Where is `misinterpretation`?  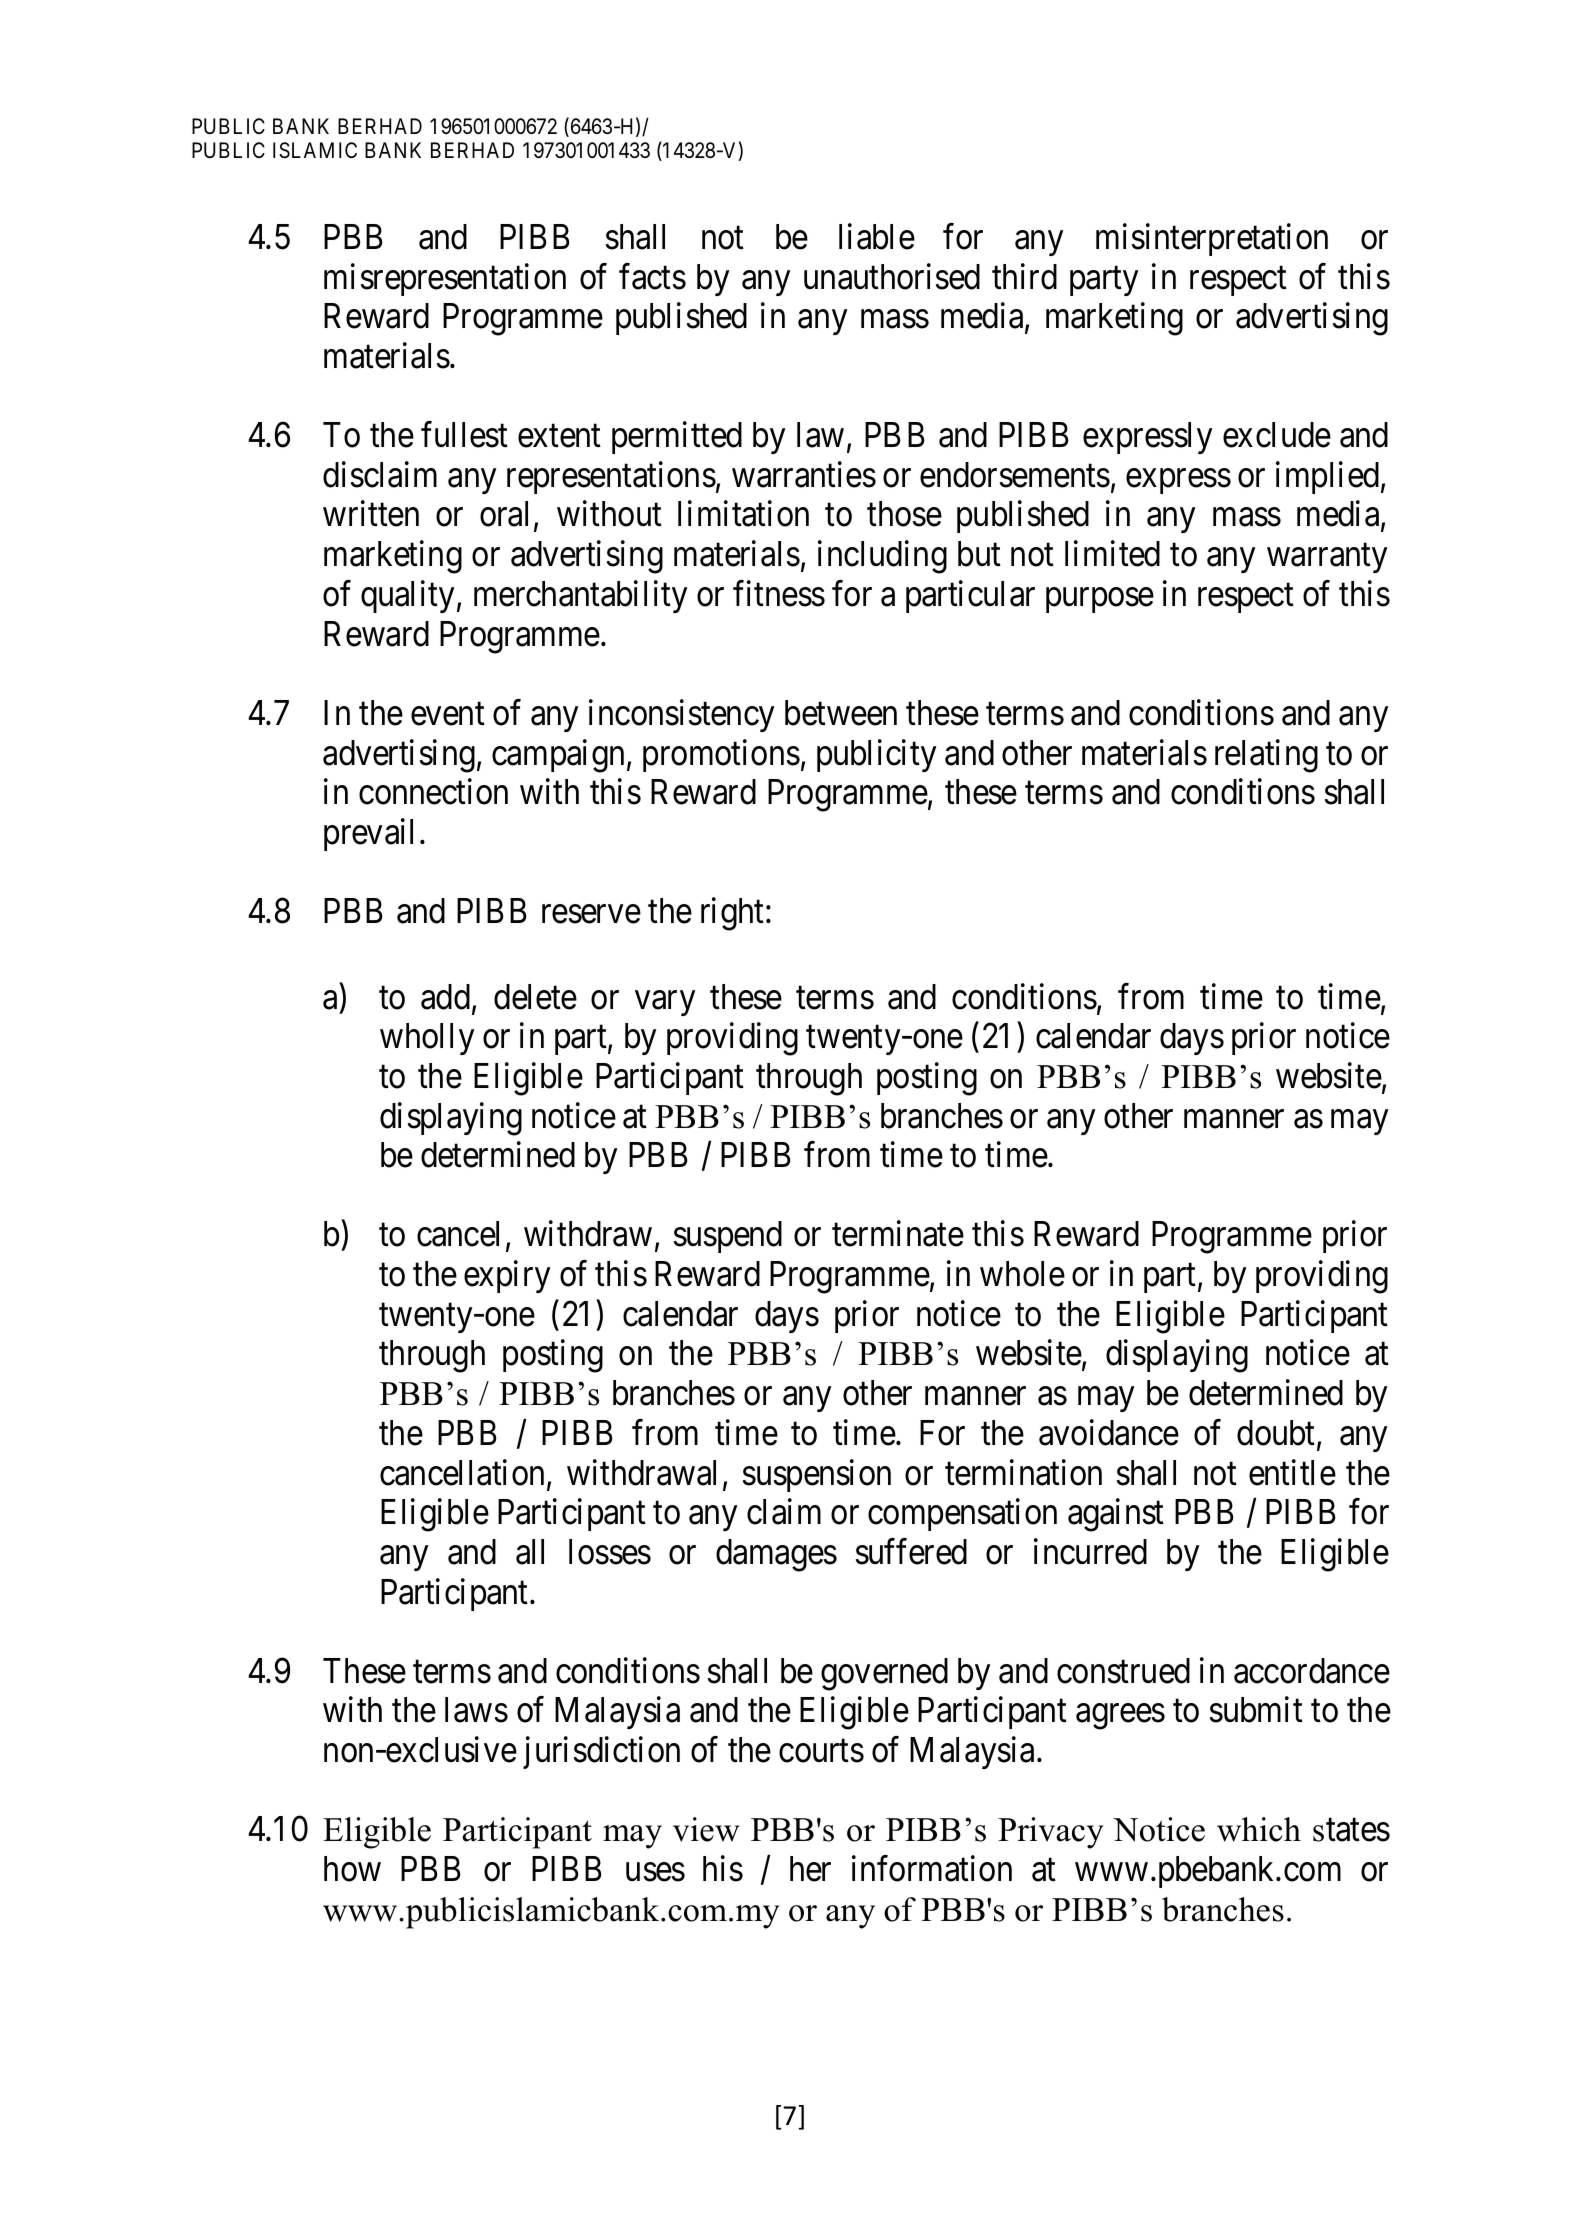 misinterpretation is located at coordinates (1212, 239).
